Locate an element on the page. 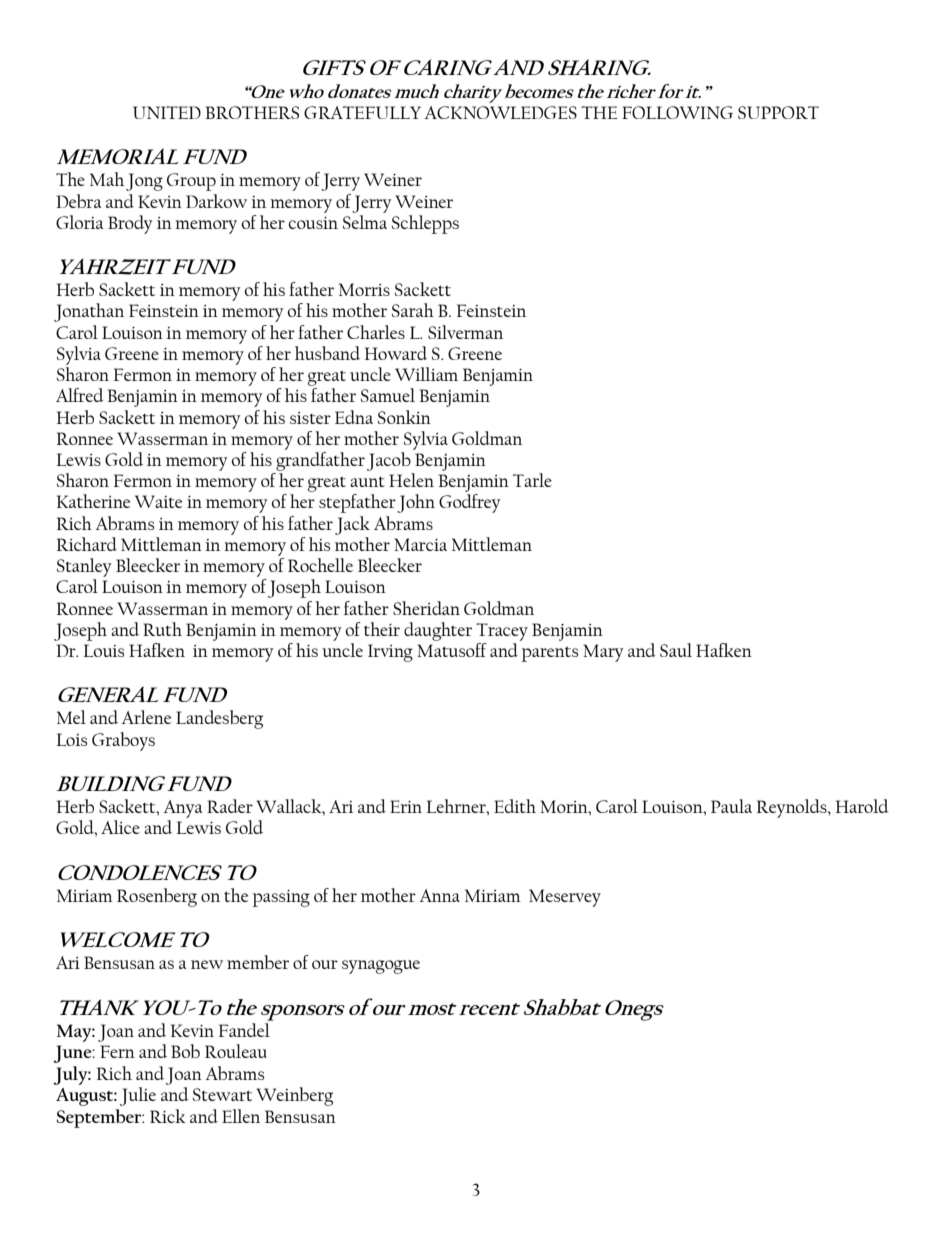 Image resolution: width=952 pixels, height=1233 pixels. daughter is located at coordinates (438, 631).
